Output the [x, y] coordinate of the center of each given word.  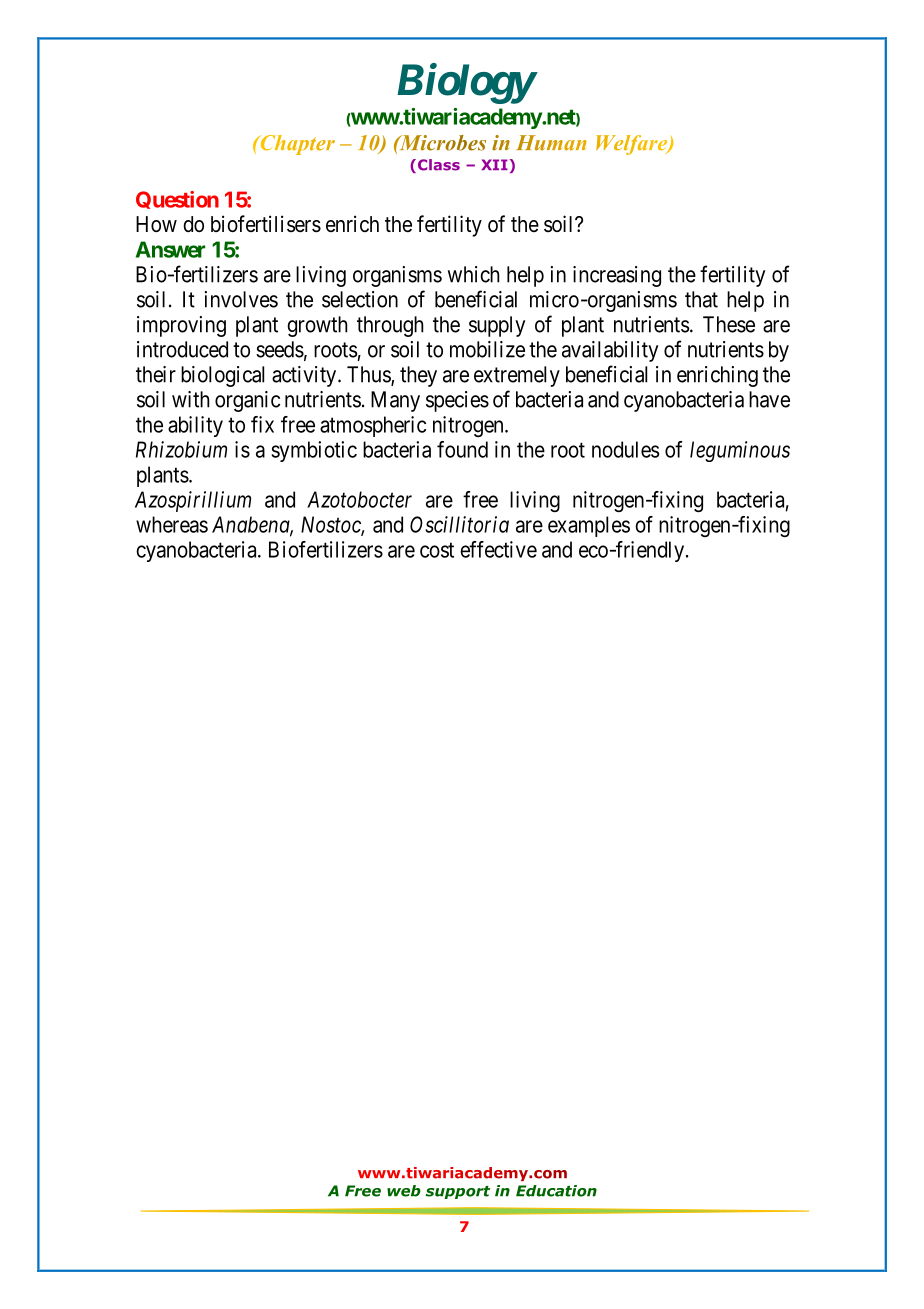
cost [437, 550]
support [457, 1192]
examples [589, 526]
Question [177, 200]
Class [439, 165]
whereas [172, 524]
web [404, 1191]
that [701, 299]
